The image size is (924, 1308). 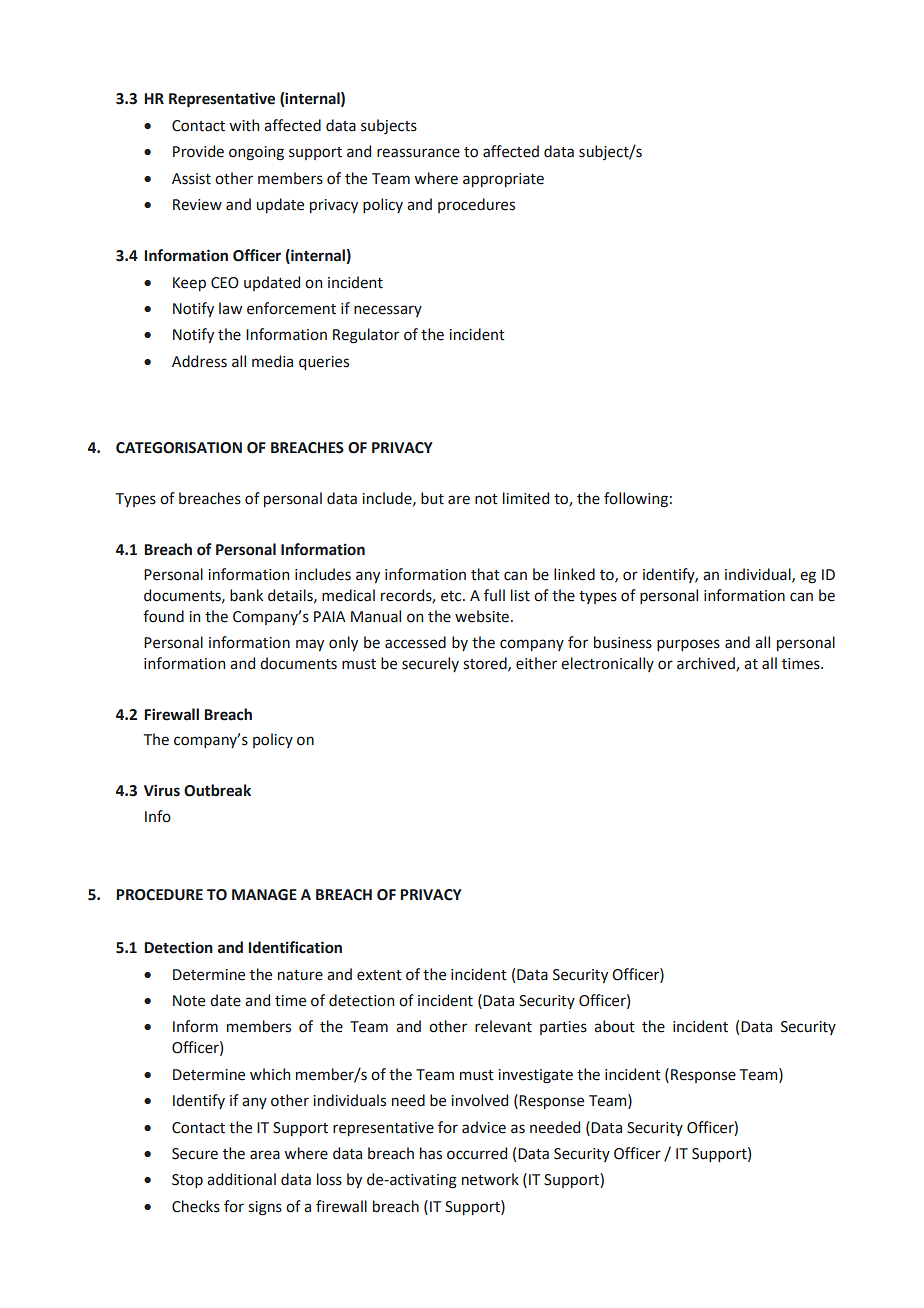 What do you see at coordinates (217, 790) in the screenshot?
I see `Outbreak` at bounding box center [217, 790].
